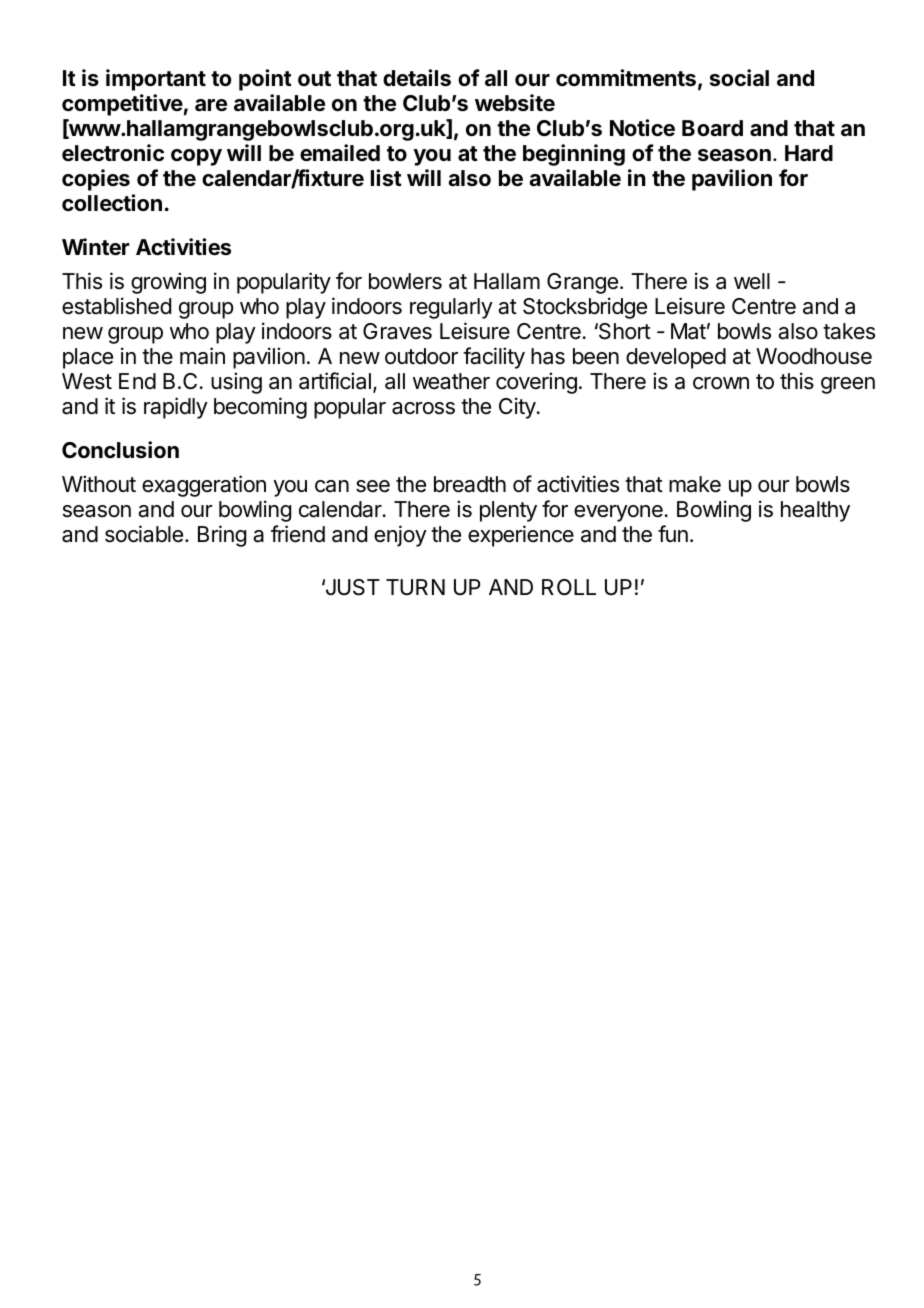  I want to click on website, so click(515, 103).
